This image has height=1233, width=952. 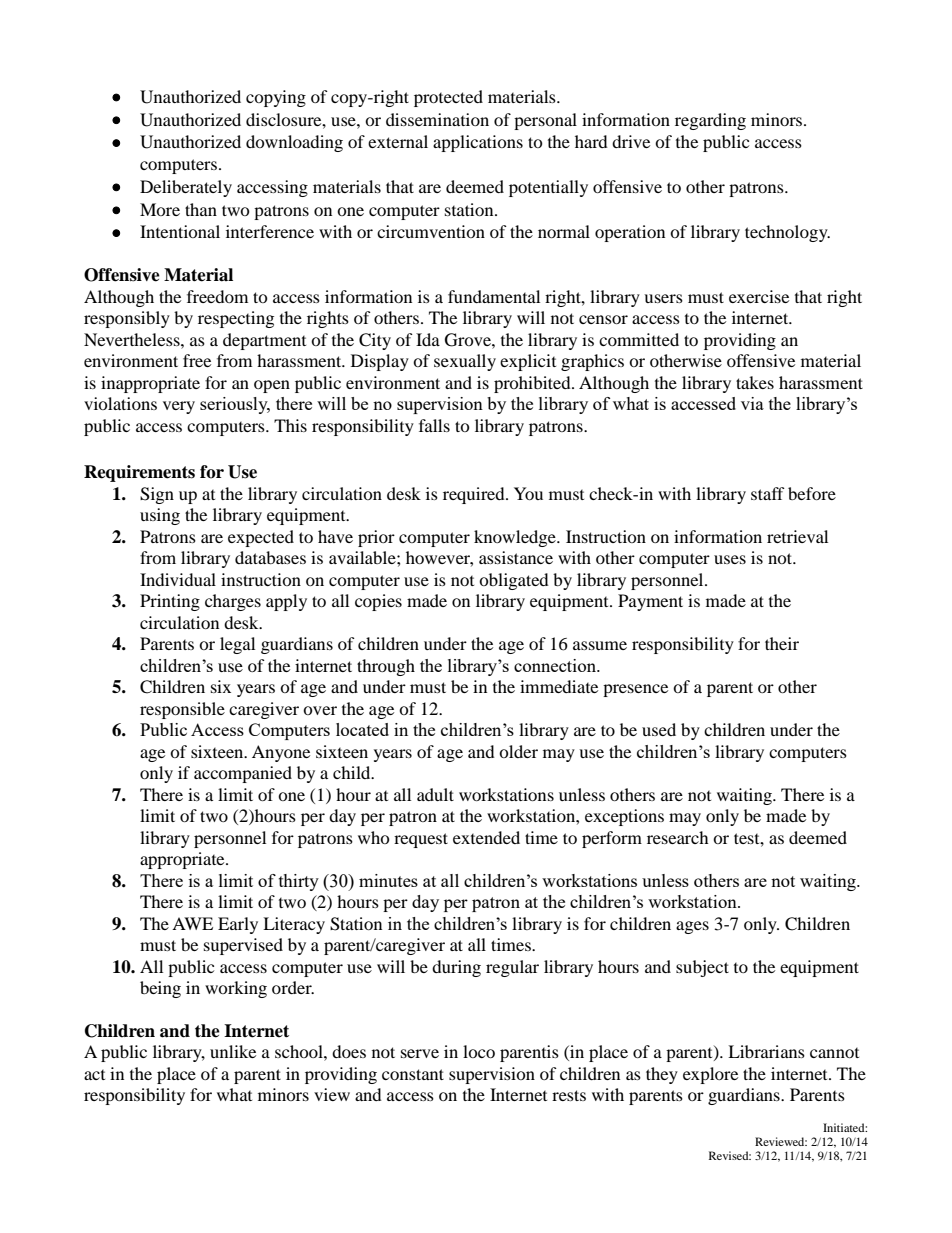 What do you see at coordinates (170, 602) in the image?
I see `Printing` at bounding box center [170, 602].
